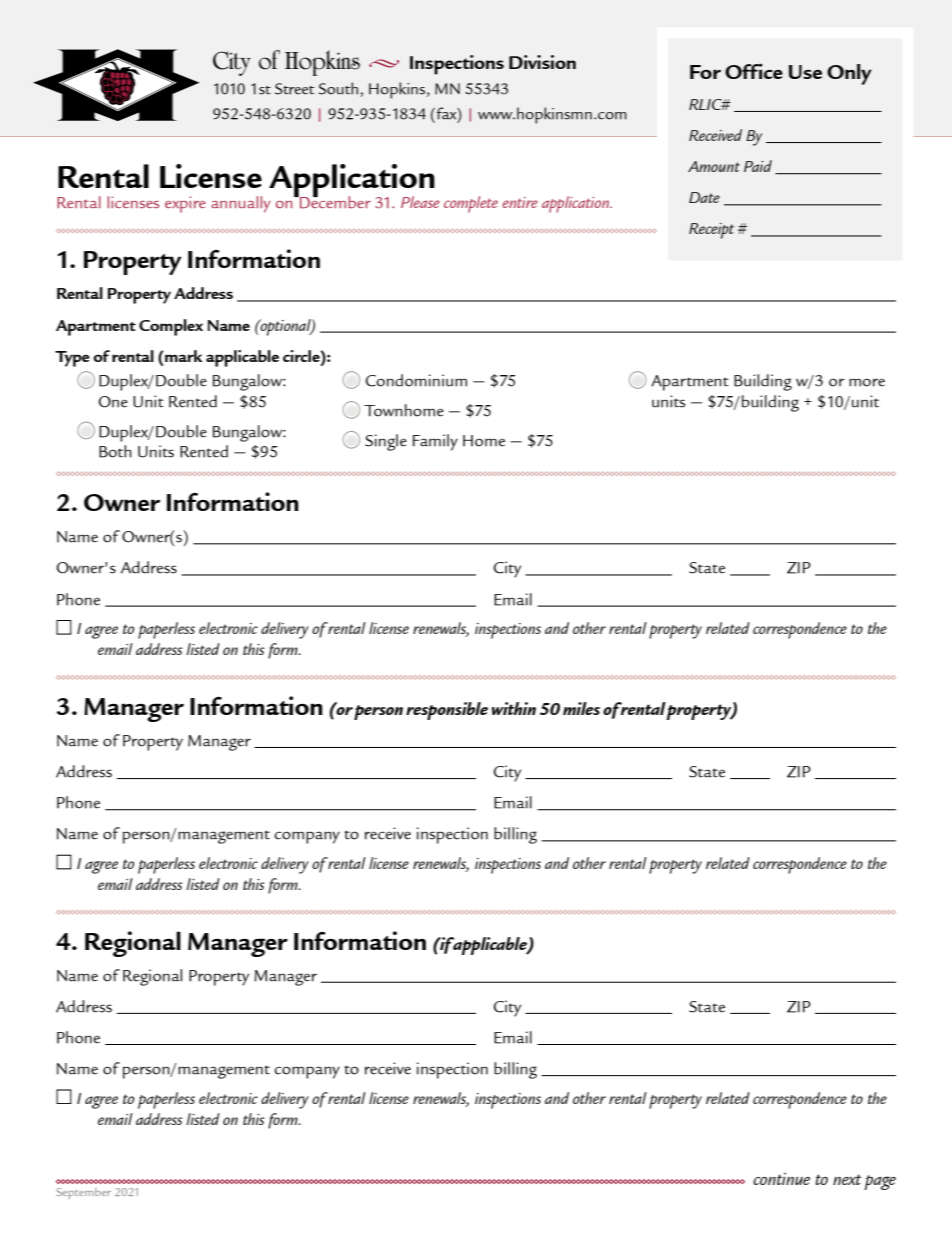 The width and height of the screenshot is (952, 1233). I want to click on responsible, so click(447, 711).
